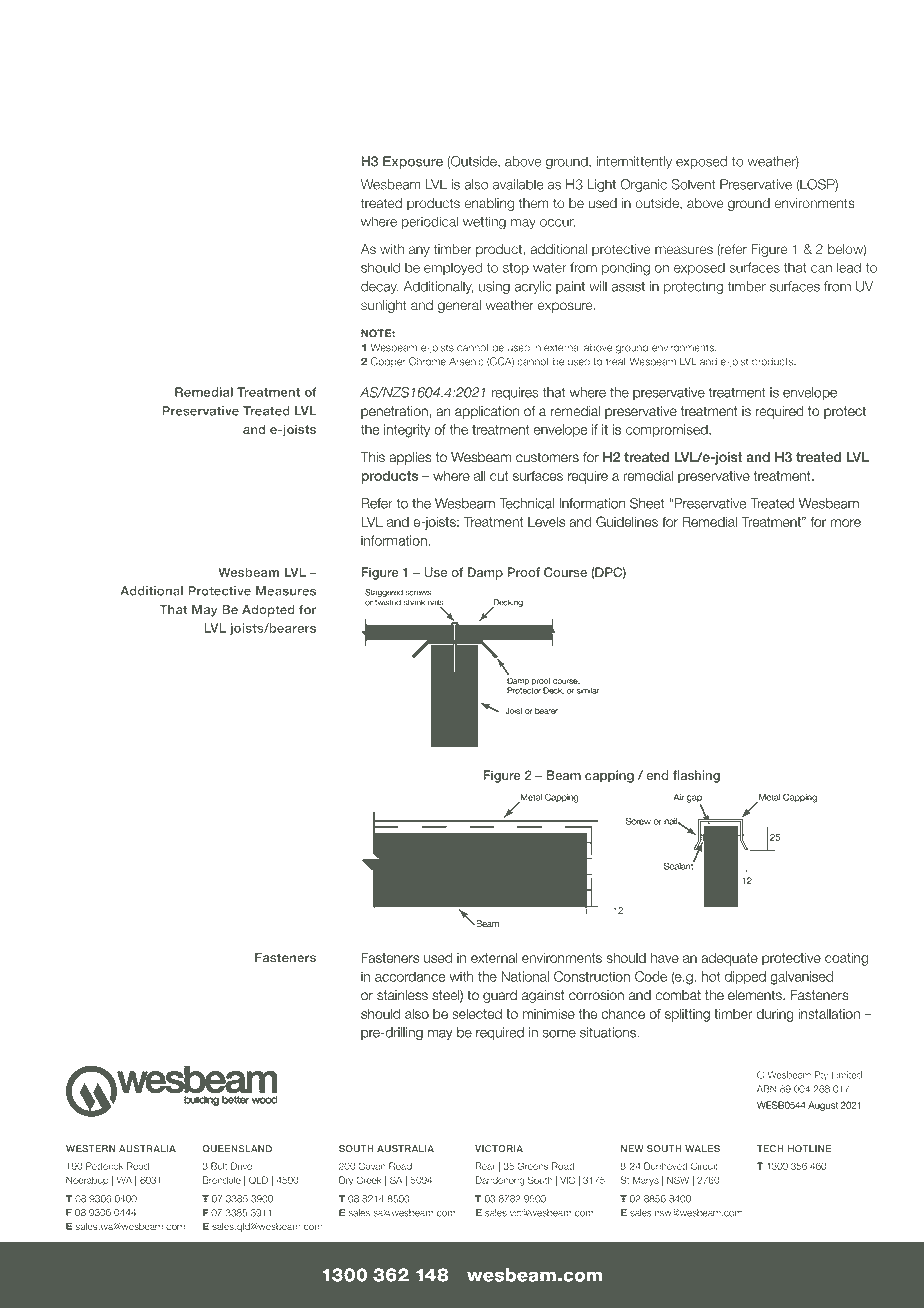 This screenshot has height=1308, width=924. What do you see at coordinates (485, 1166) in the screenshot?
I see `Rear` at bounding box center [485, 1166].
